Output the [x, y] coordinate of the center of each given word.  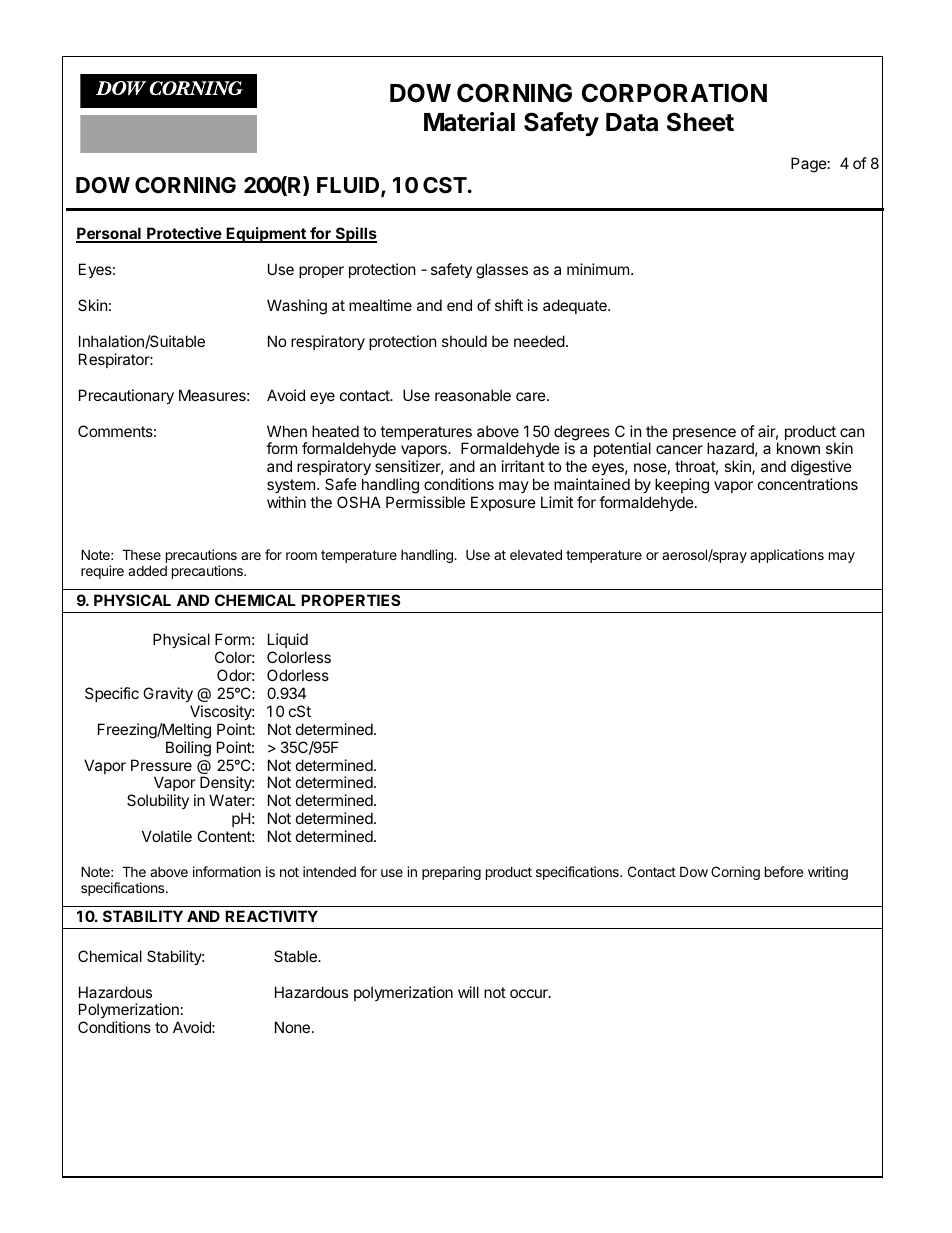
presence [704, 435]
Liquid [288, 642]
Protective [184, 234]
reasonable [473, 395]
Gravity [168, 694]
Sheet [700, 122]
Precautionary [126, 396]
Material [469, 122]
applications [787, 556]
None [292, 1027]
